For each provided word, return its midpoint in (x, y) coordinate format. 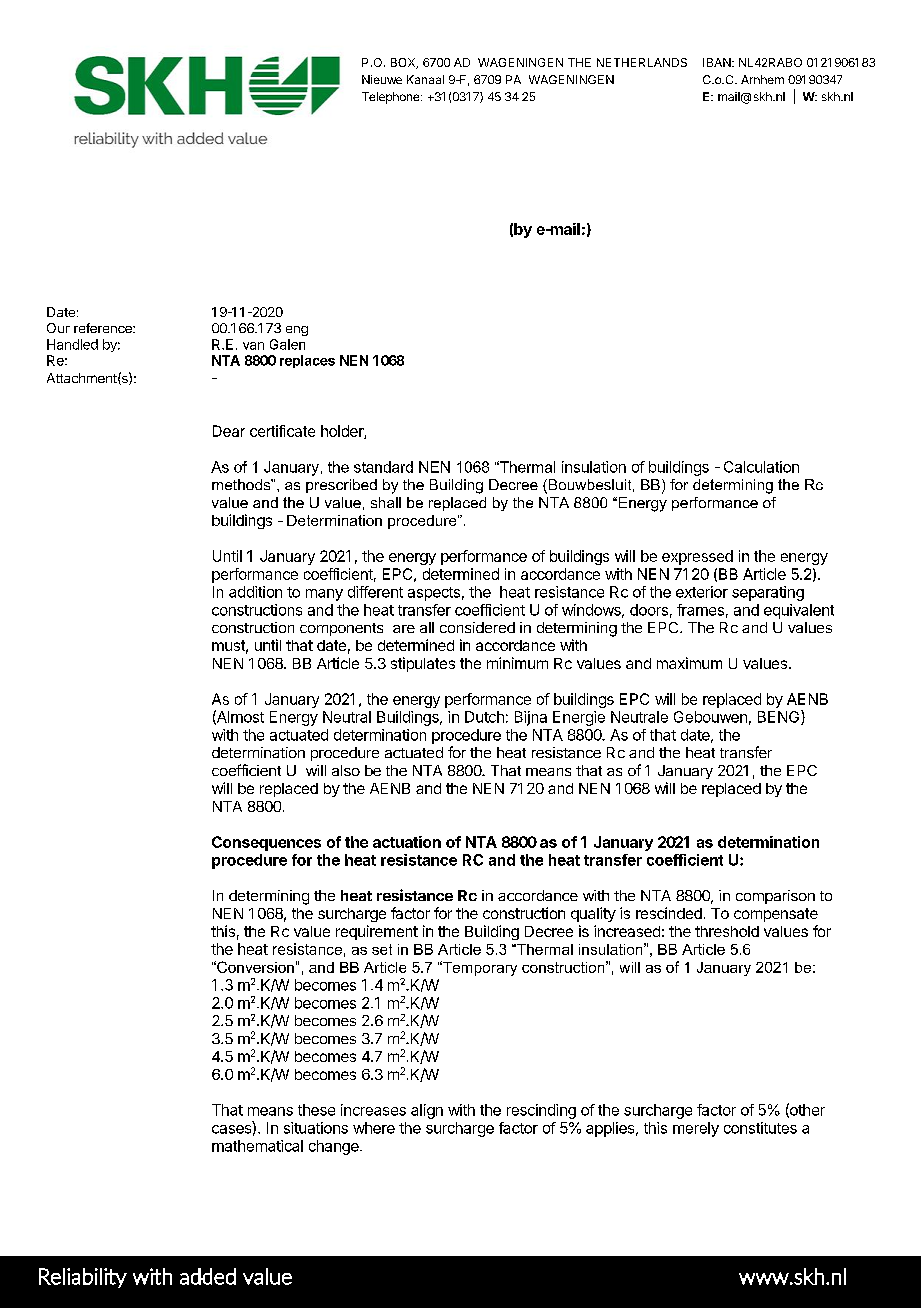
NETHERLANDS (642, 62)
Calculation (761, 467)
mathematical (257, 1146)
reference (104, 328)
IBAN (718, 62)
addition (255, 592)
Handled (72, 344)
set (382, 949)
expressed (697, 557)
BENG (780, 717)
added (208, 1276)
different (375, 592)
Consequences (266, 843)
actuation (407, 842)
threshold (727, 931)
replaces (307, 361)
